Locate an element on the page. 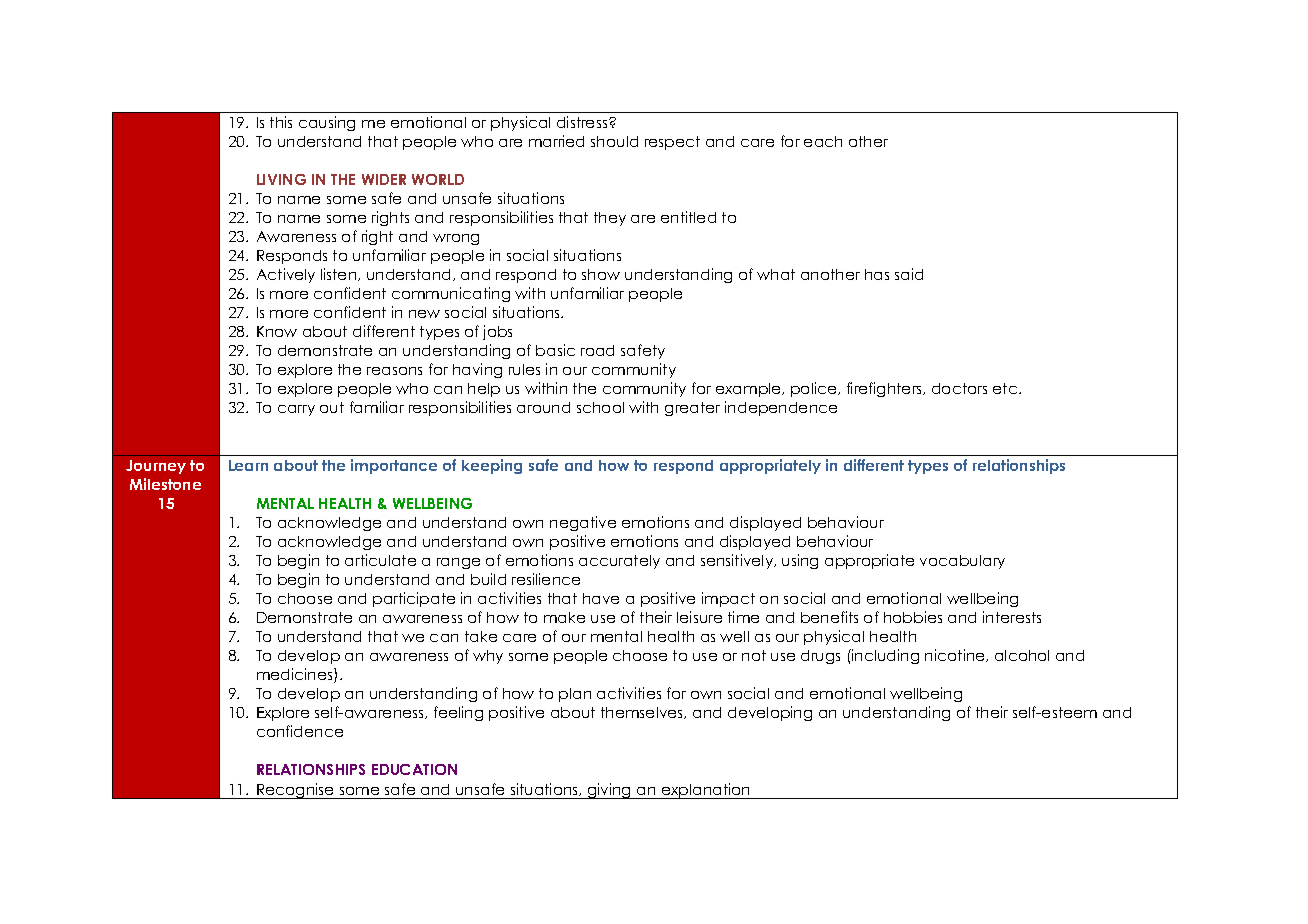 This image has height=924, width=1308. show is located at coordinates (601, 274).
